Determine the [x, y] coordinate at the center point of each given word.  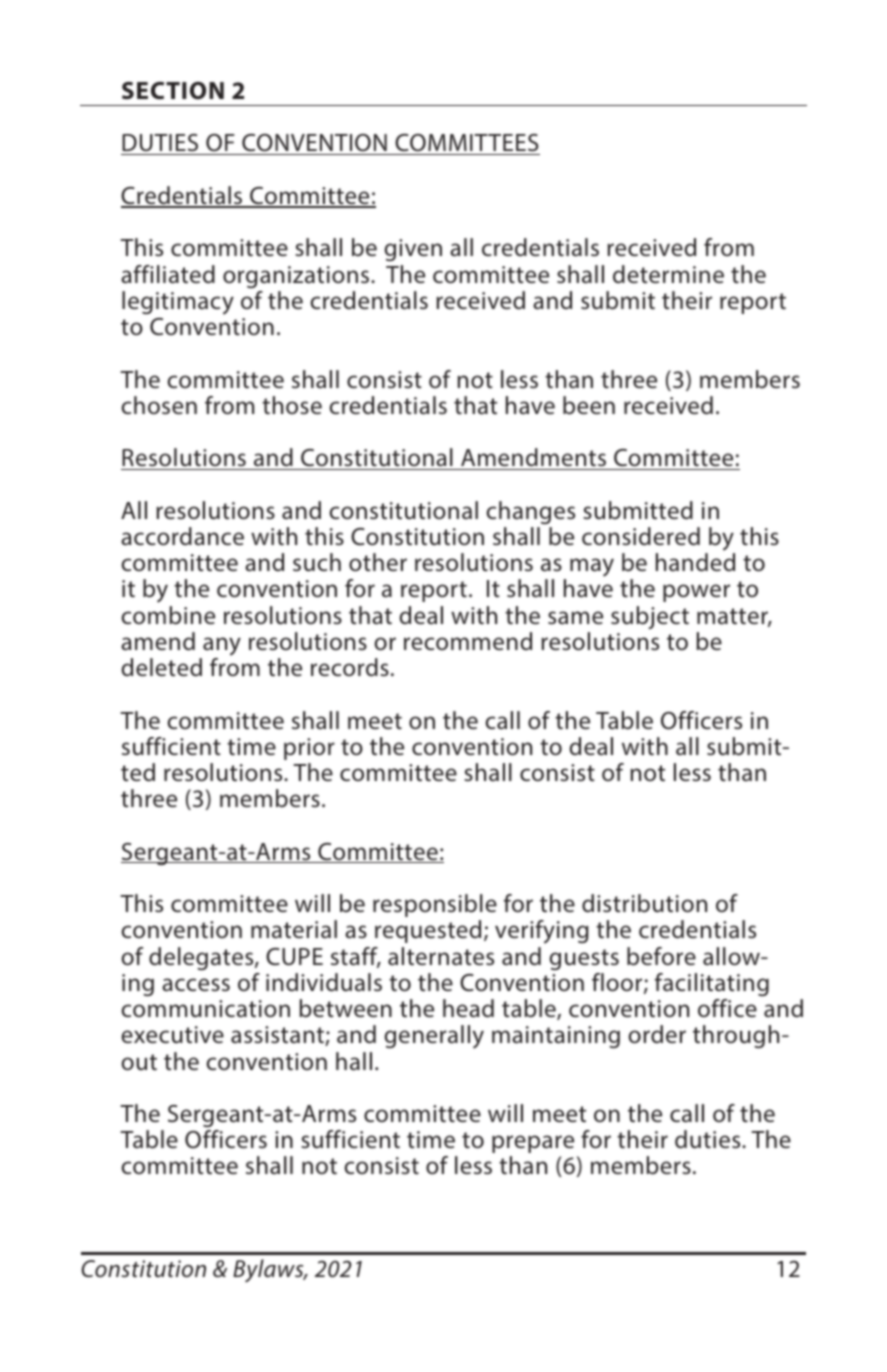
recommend [468, 641]
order [657, 1034]
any [222, 646]
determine [668, 274]
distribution [644, 903]
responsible [435, 905]
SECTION [173, 91]
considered [641, 536]
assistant [278, 1036]
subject [650, 617]
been [589, 405]
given [413, 250]
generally [434, 1037]
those [292, 405]
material [294, 929]
